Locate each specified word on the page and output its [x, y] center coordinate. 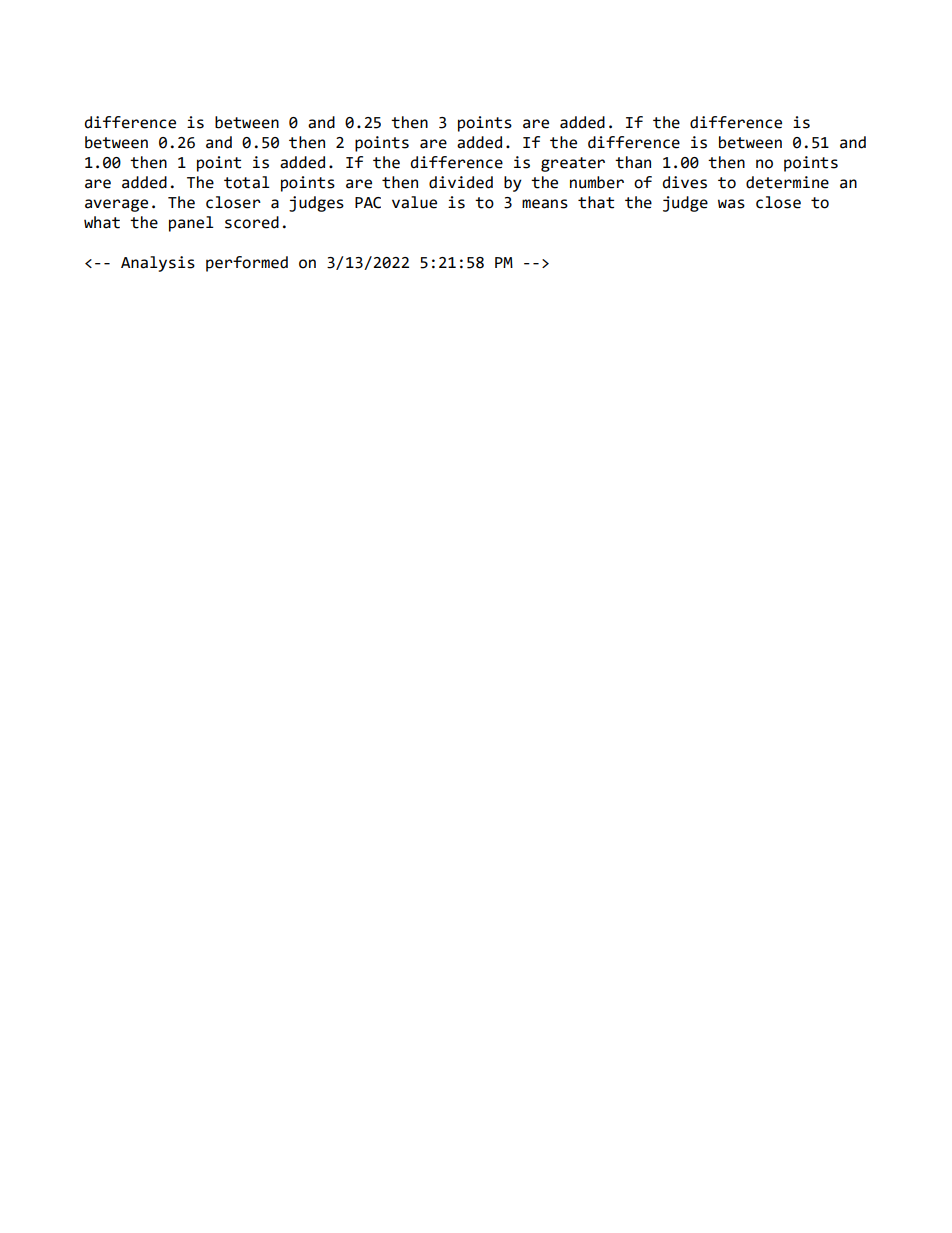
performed [247, 264]
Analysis [158, 264]
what [102, 222]
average [116, 205]
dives [685, 182]
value [414, 202]
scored [252, 222]
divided [461, 182]
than [633, 162]
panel [191, 224]
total [247, 182]
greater [573, 164]
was [731, 204]
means [545, 204]
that [596, 202]
